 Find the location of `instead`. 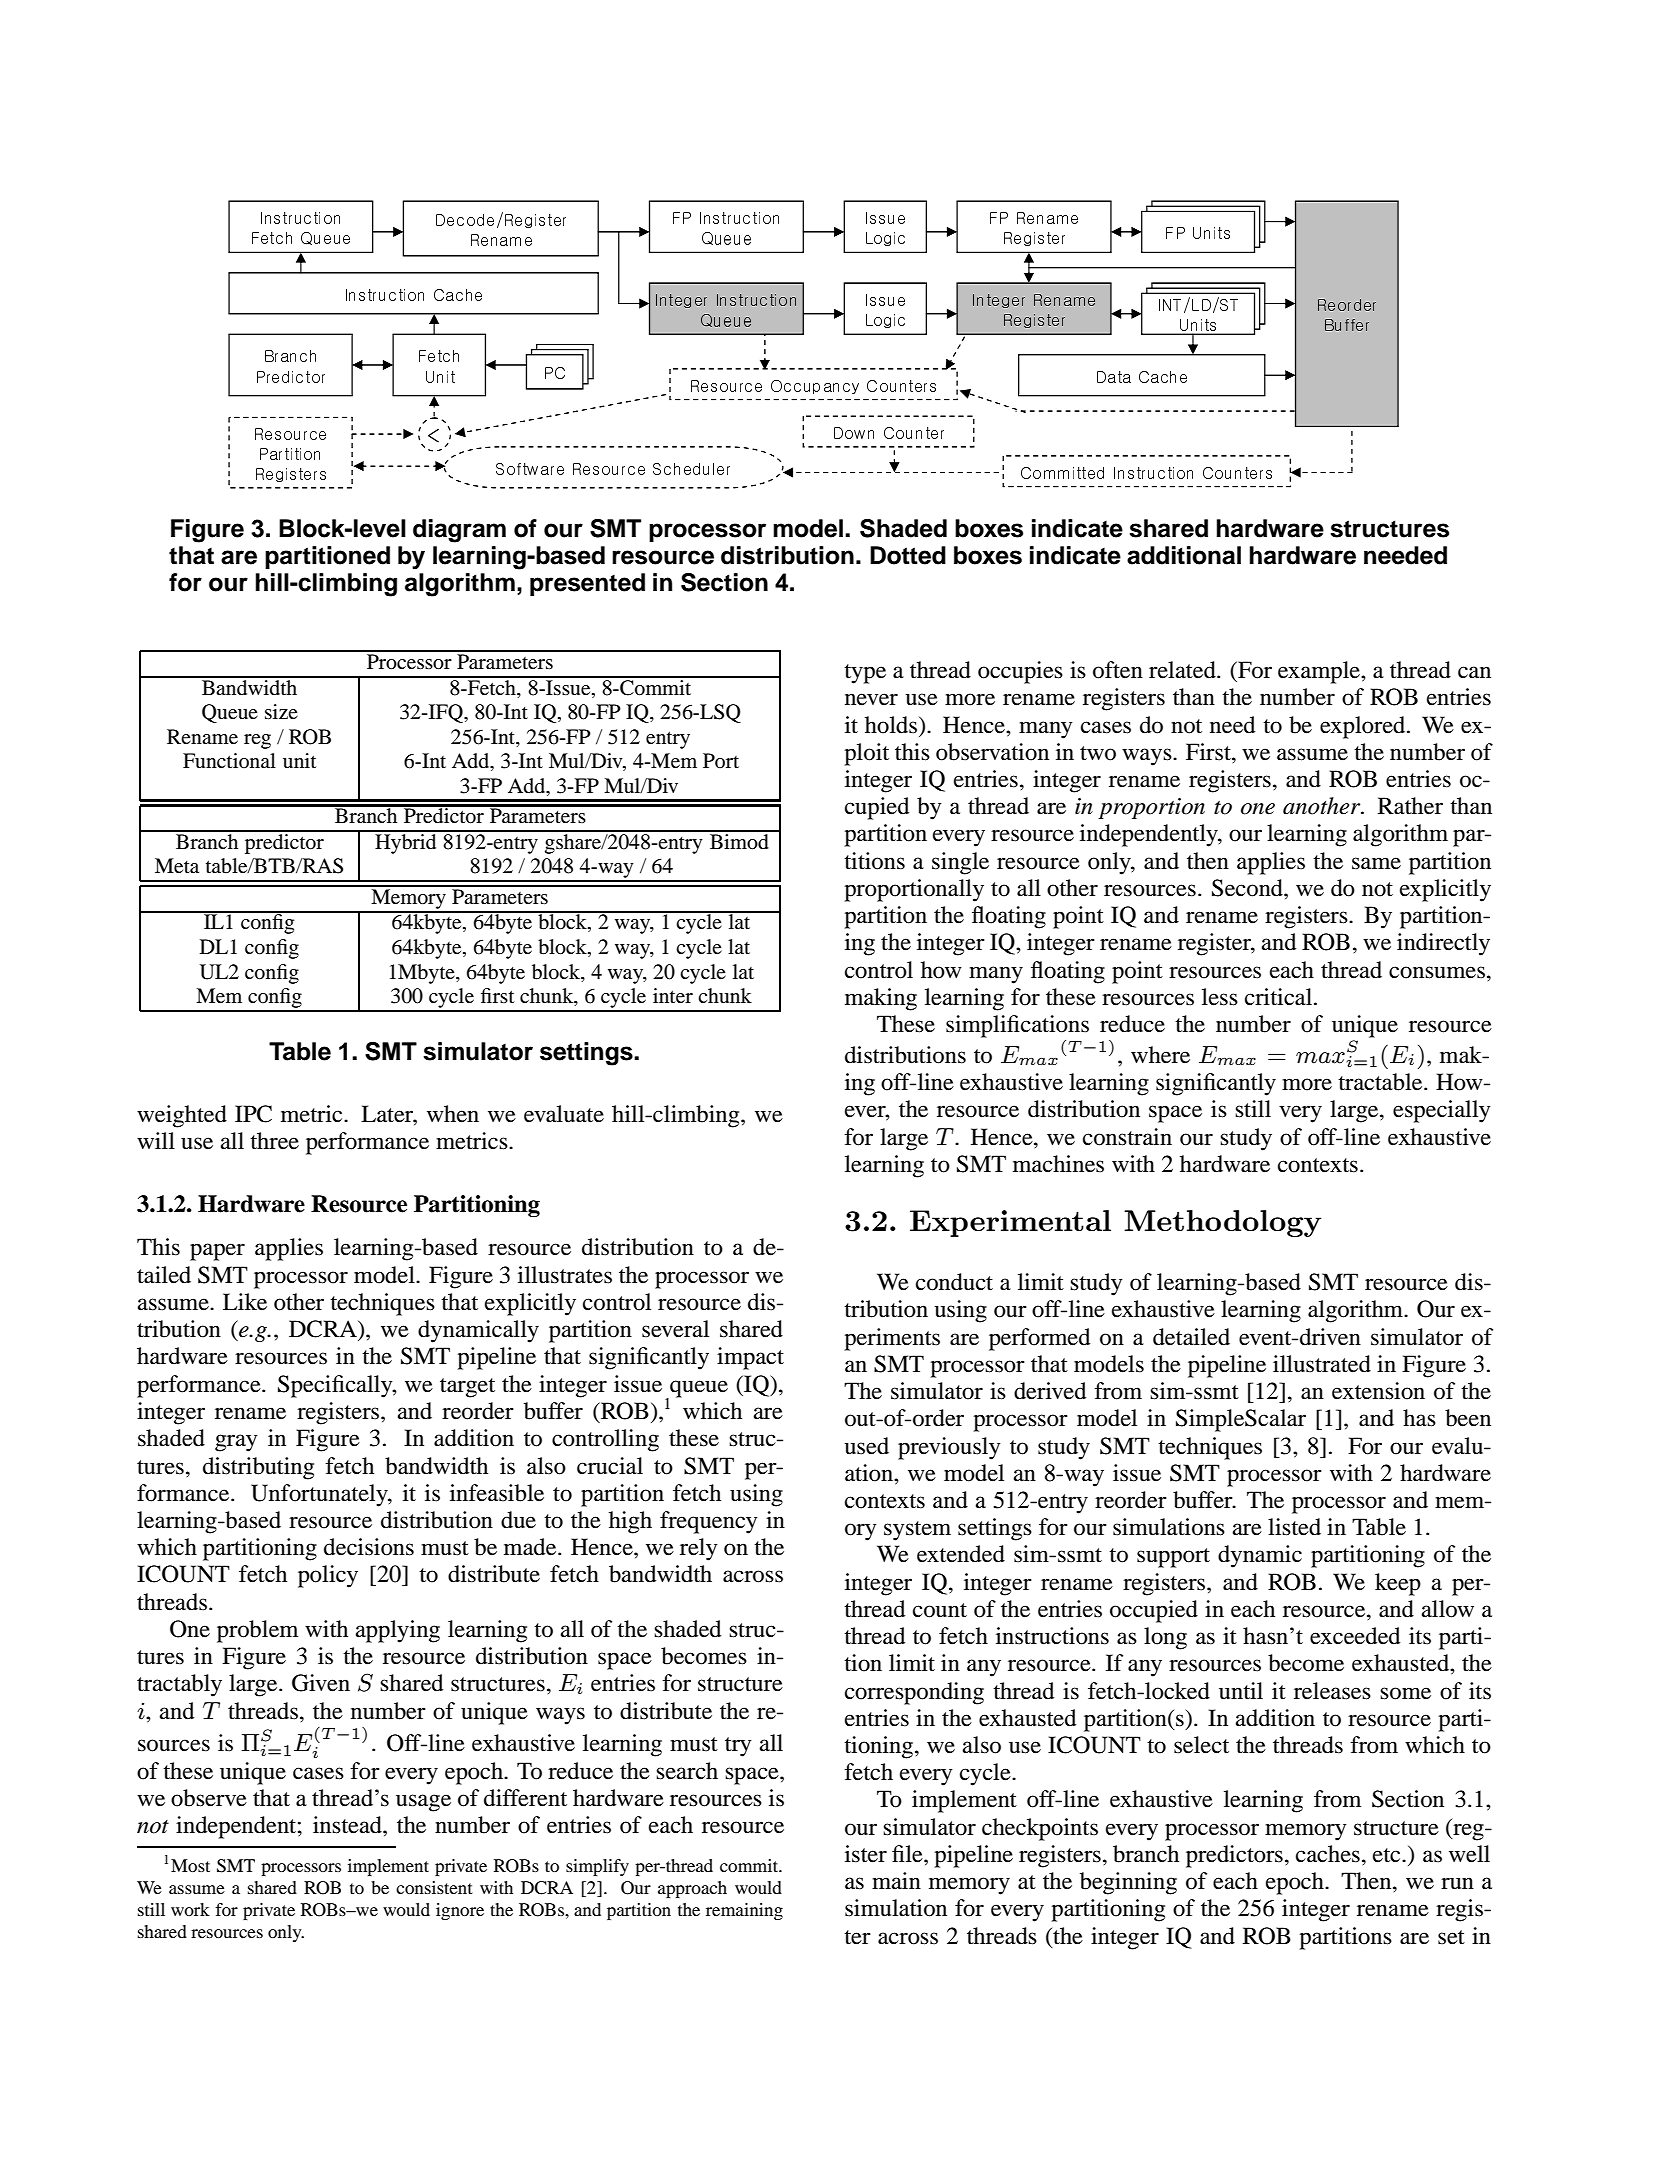

instead is located at coordinates (348, 1825).
